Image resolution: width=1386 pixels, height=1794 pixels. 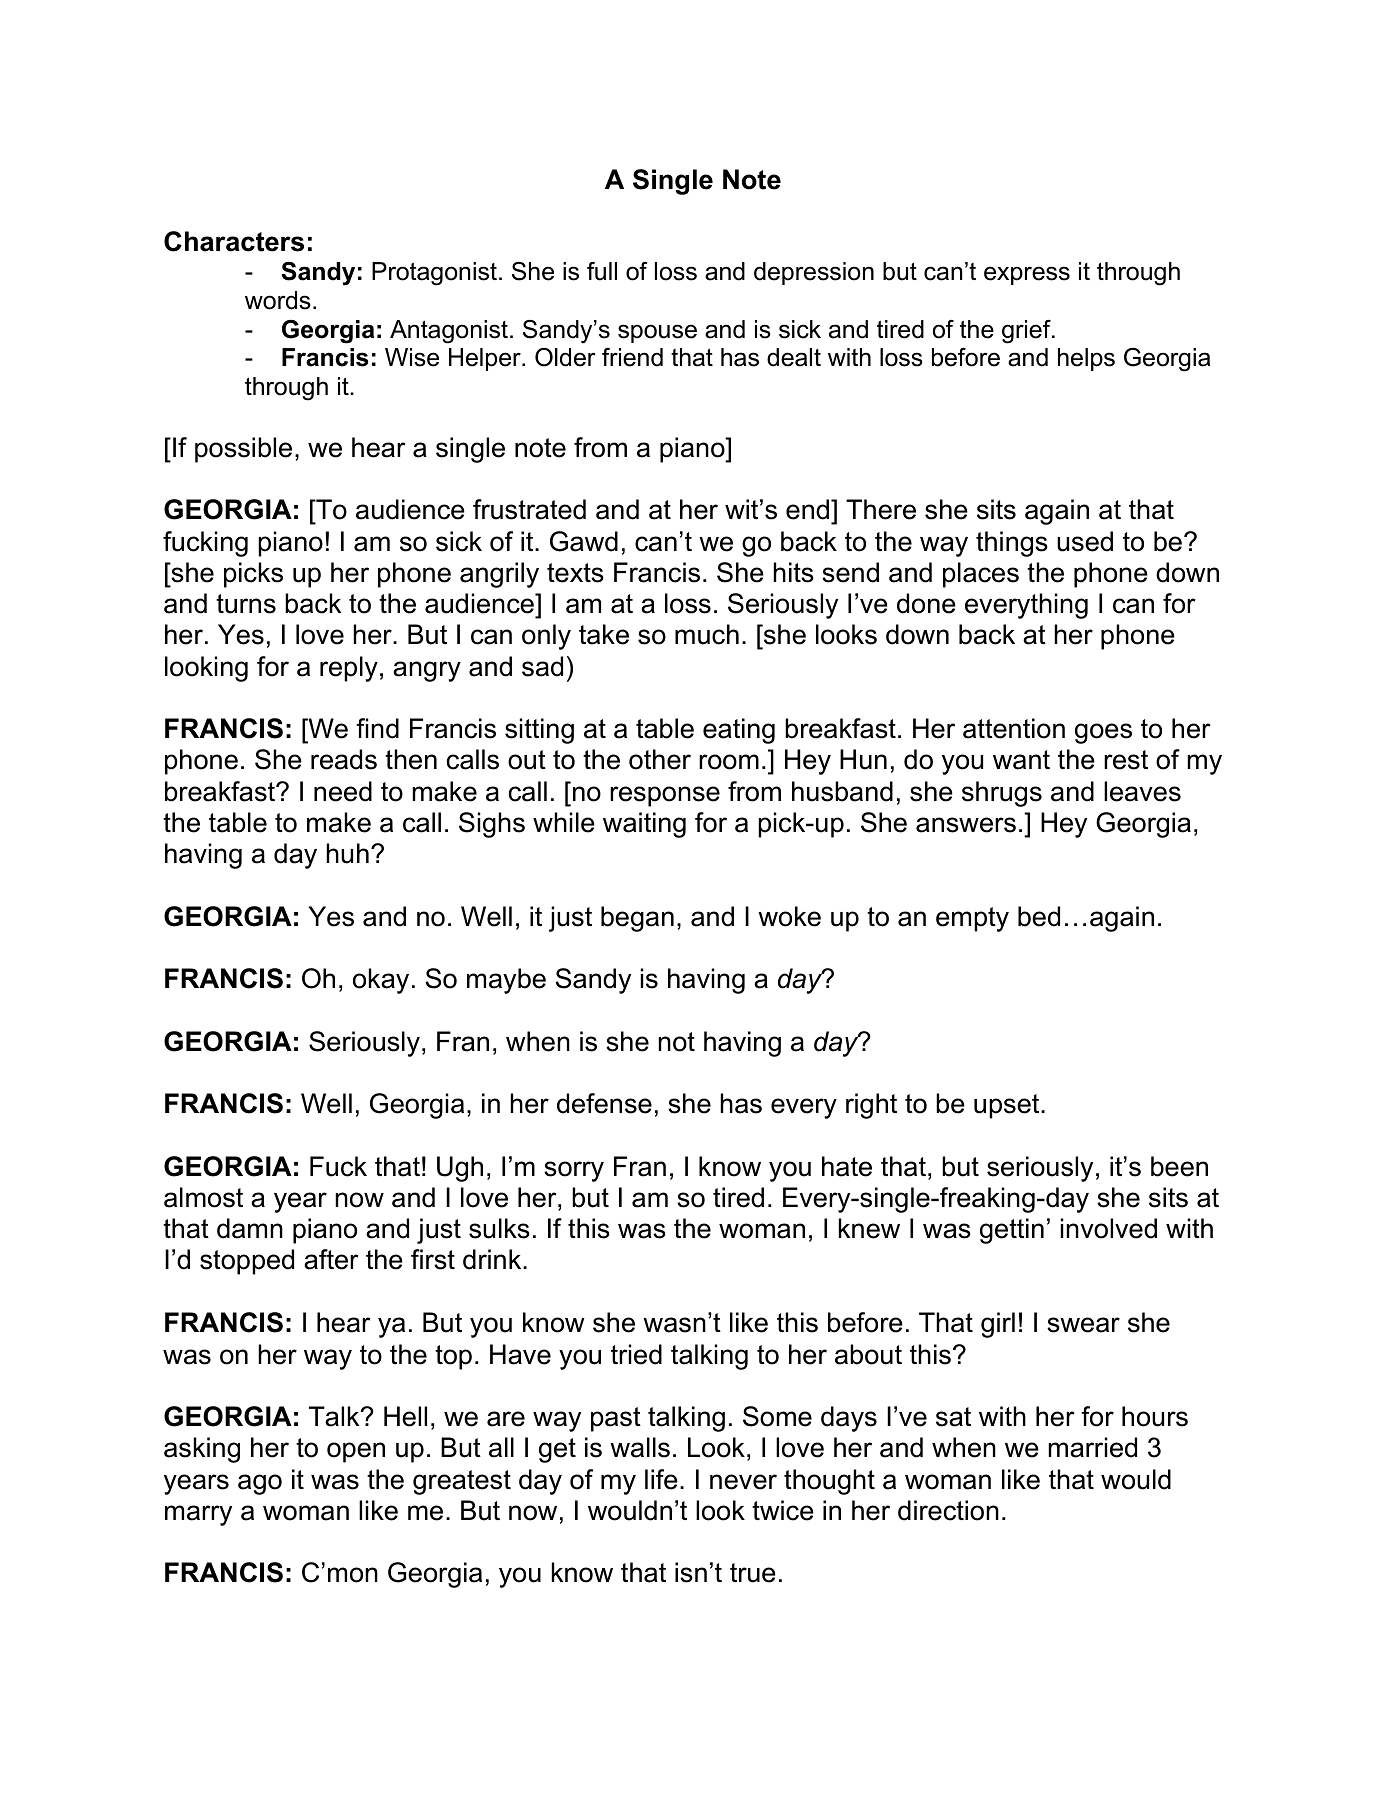 What do you see at coordinates (1027, 275) in the screenshot?
I see `express` at bounding box center [1027, 275].
